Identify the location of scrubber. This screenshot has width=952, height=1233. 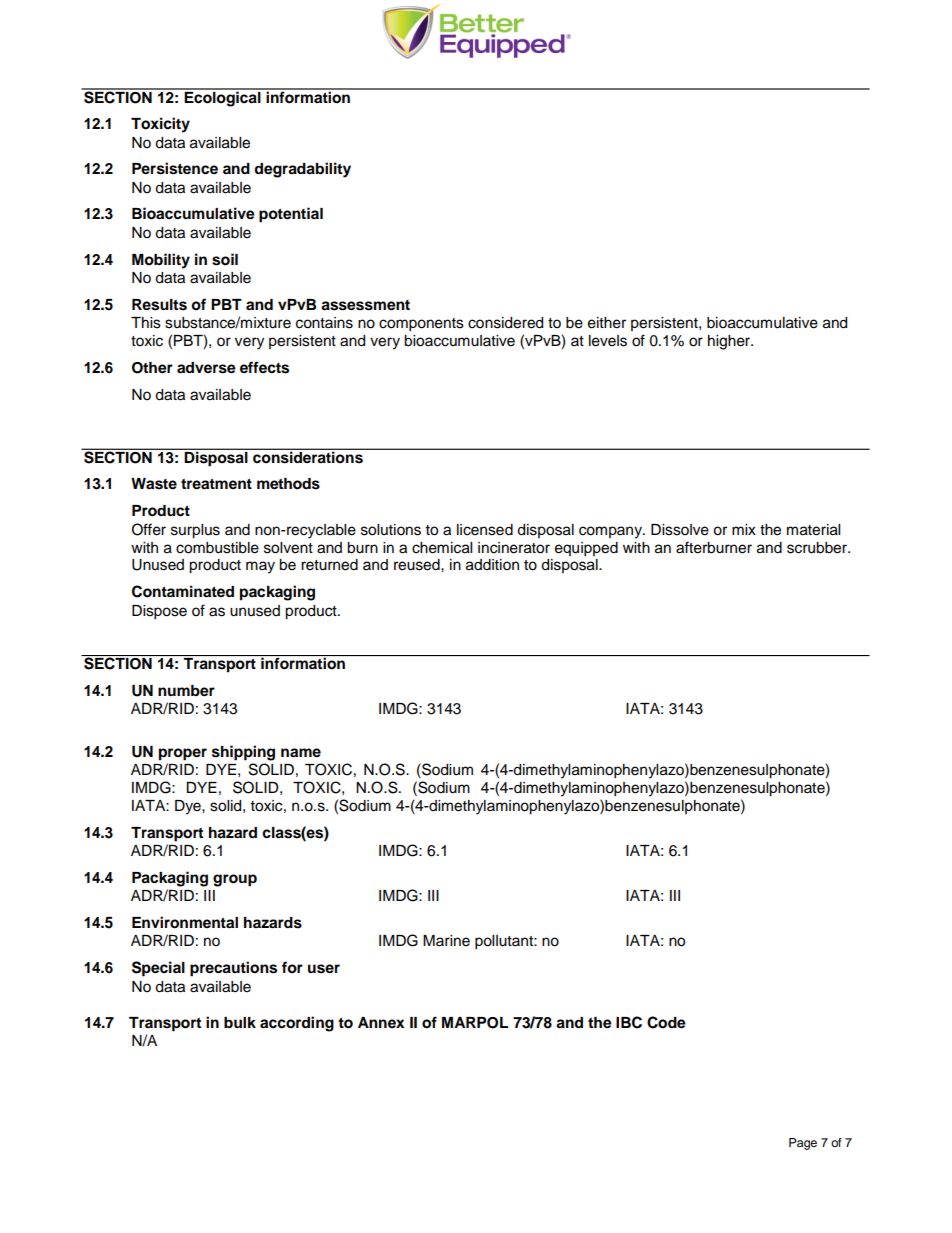
(818, 548).
